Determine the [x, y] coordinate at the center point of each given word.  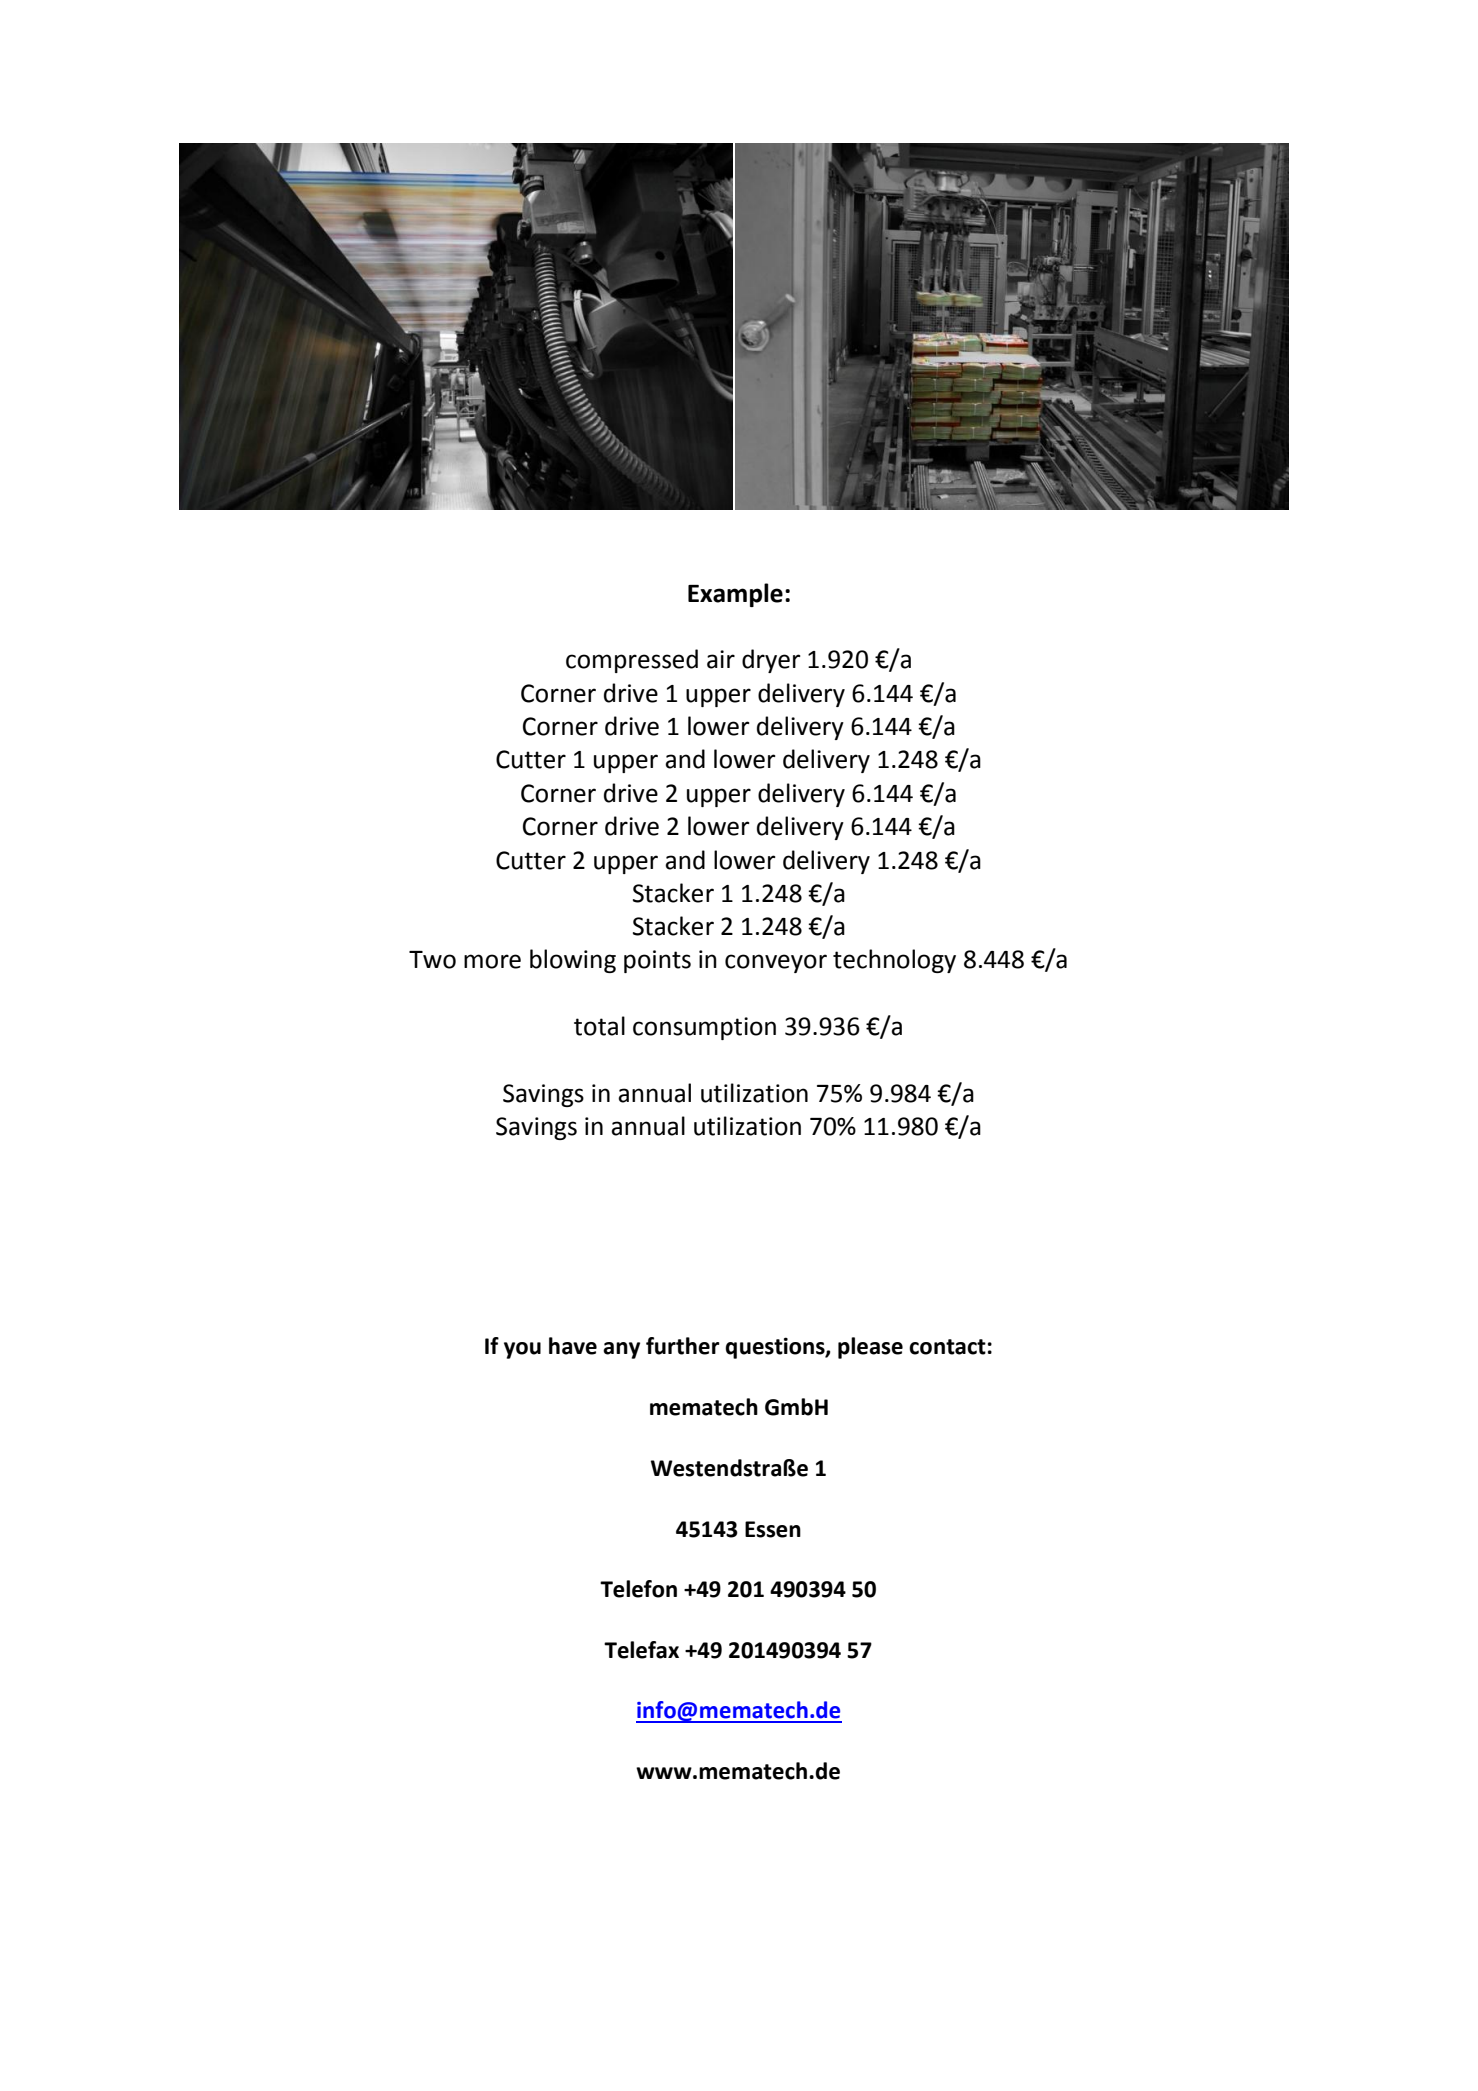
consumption [704, 1028]
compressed [632, 661]
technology [894, 961]
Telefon [638, 1589]
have [573, 1346]
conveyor [776, 963]
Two [432, 960]
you [522, 1350]
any [621, 1350]
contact [947, 1347]
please [870, 1348]
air [721, 659]
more [492, 961]
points [657, 961]
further [683, 1346]
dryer [771, 661]
